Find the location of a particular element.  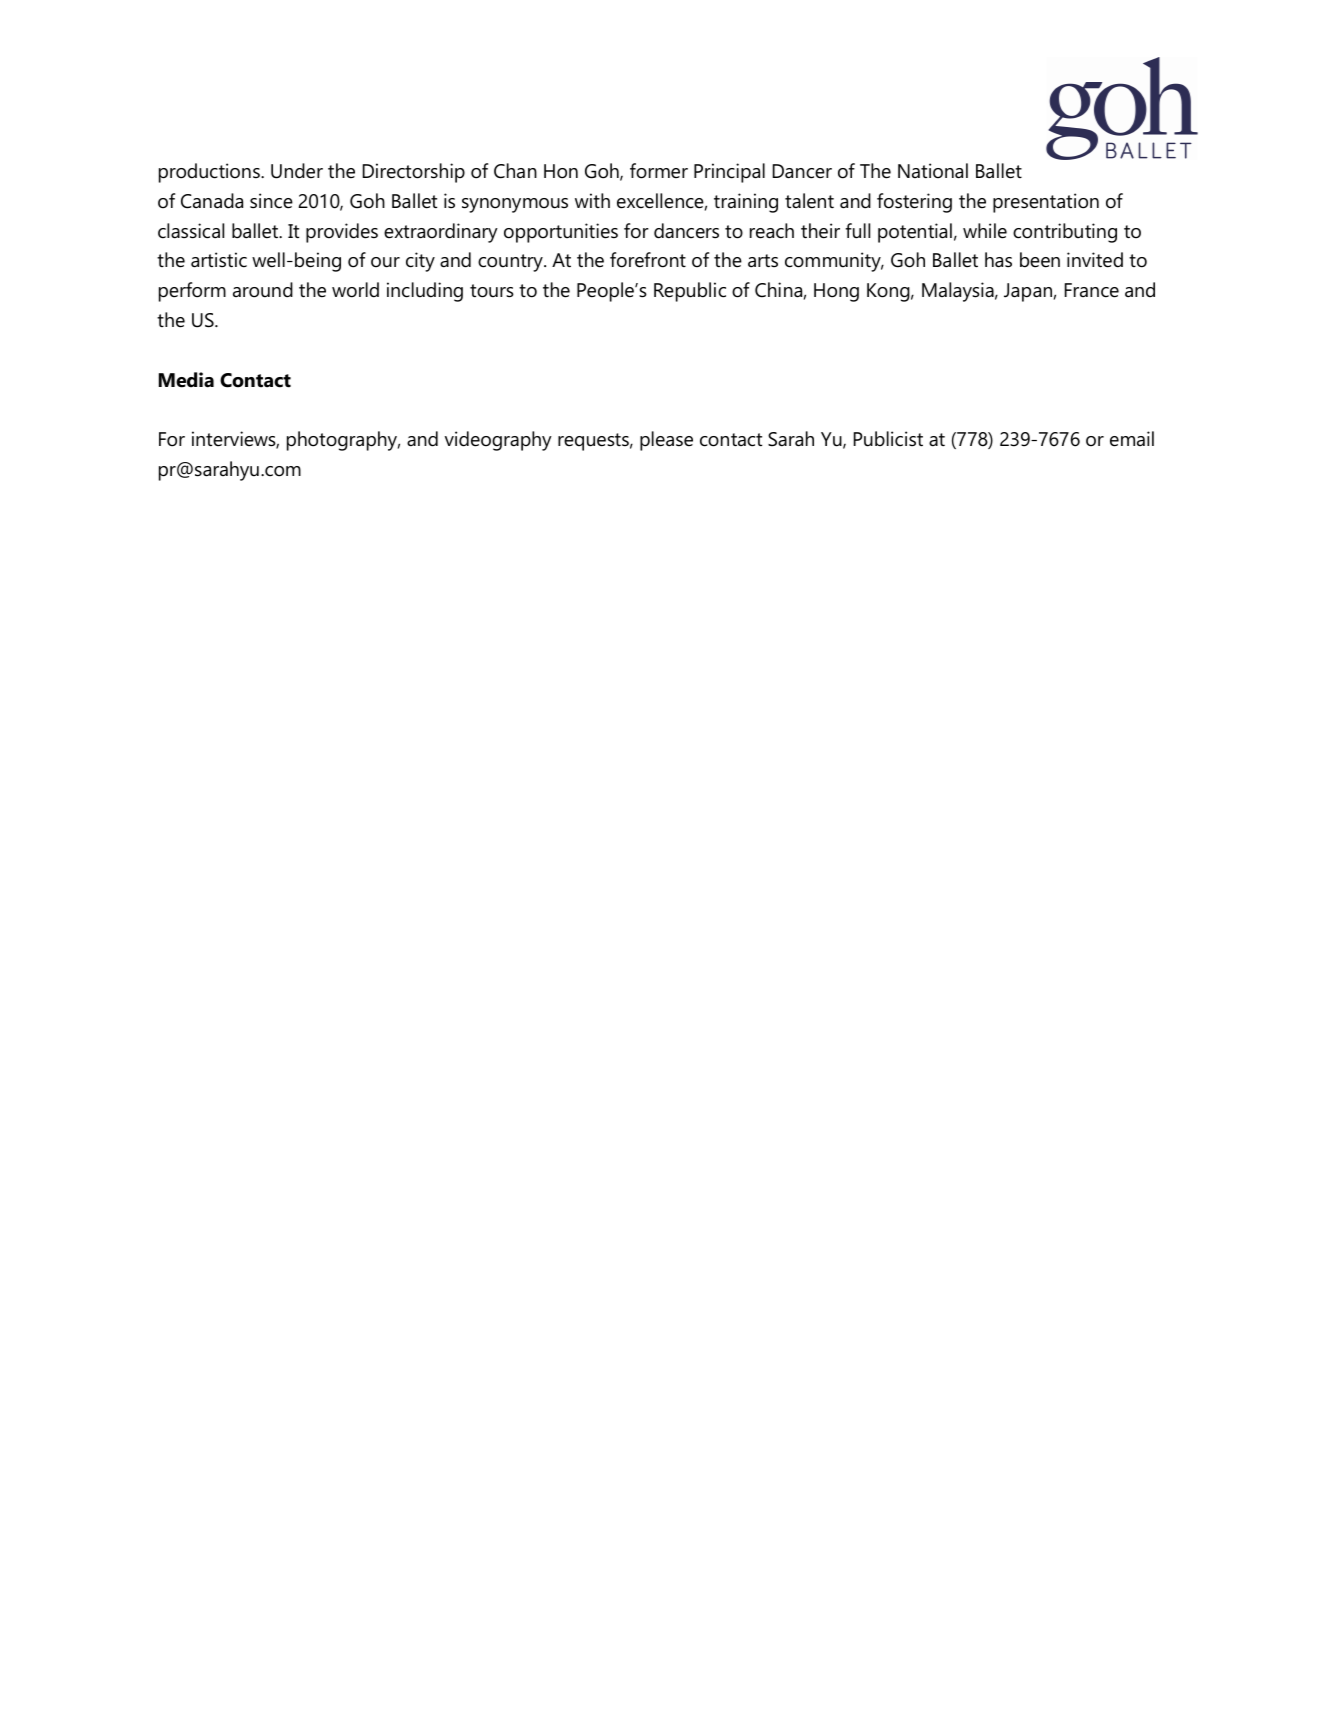

email is located at coordinates (1132, 439).
